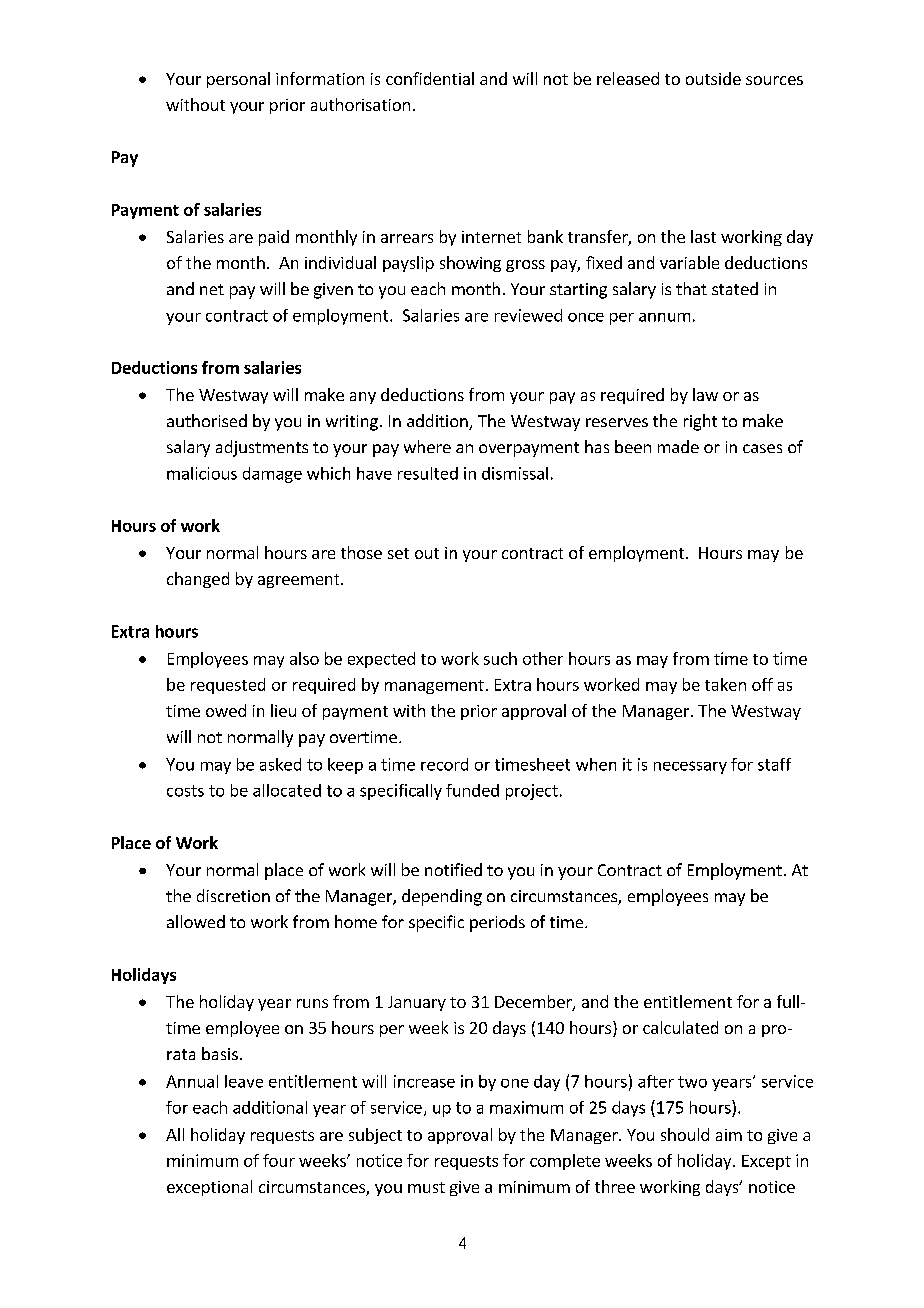 The height and width of the image is (1308, 924). What do you see at coordinates (430, 78) in the image?
I see `confidential` at bounding box center [430, 78].
